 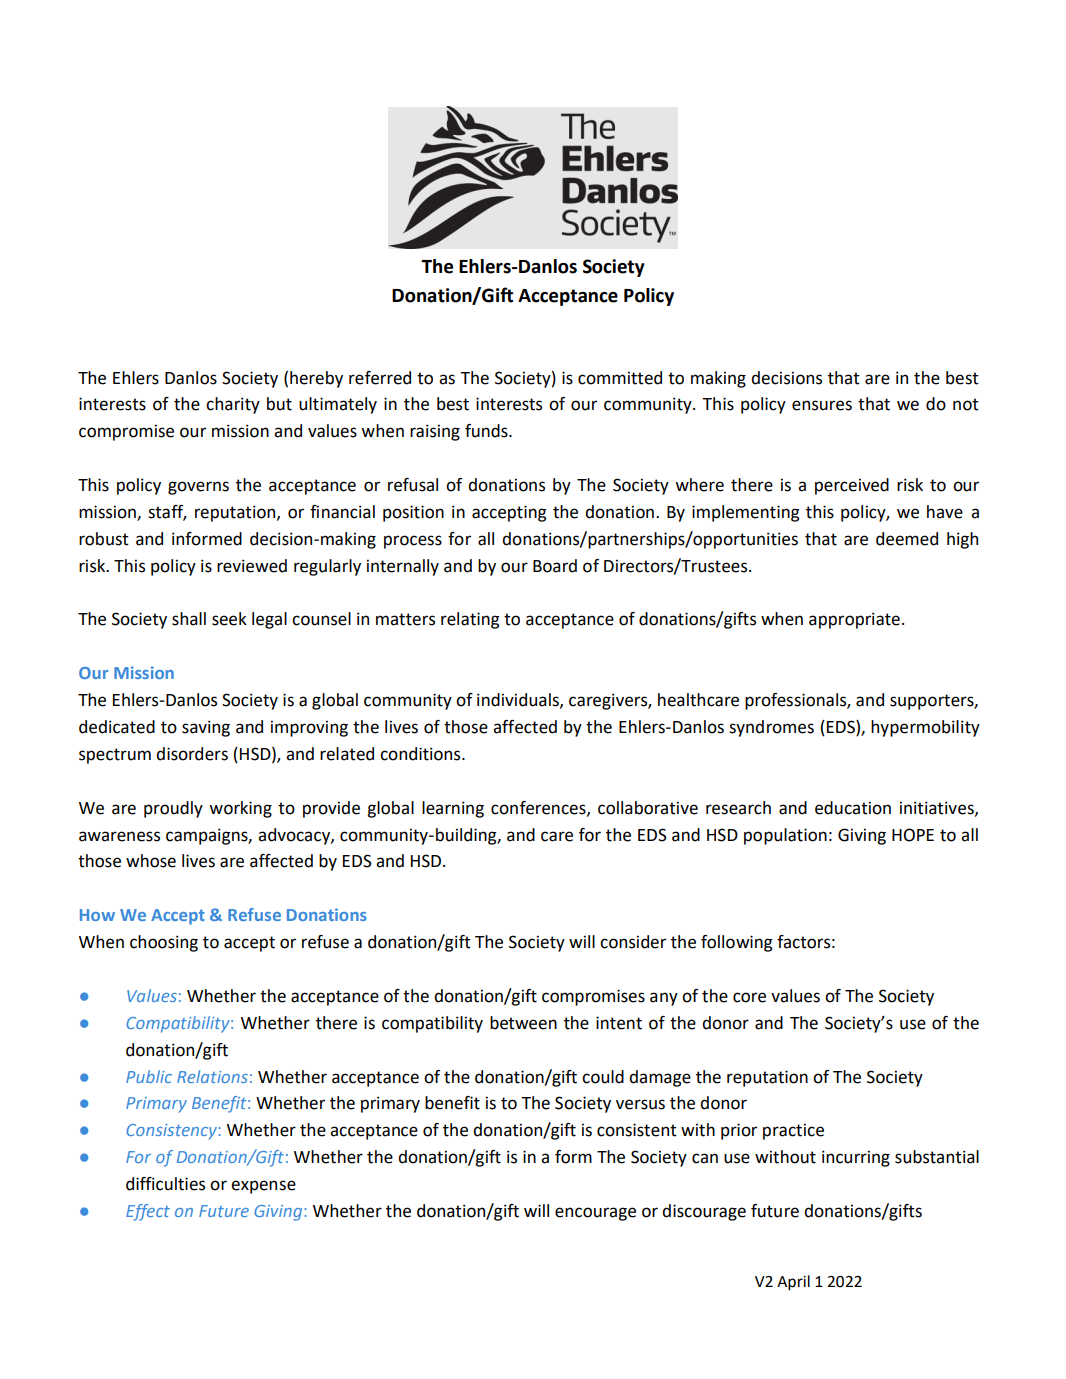 What do you see at coordinates (854, 620) in the image?
I see `appropriate` at bounding box center [854, 620].
